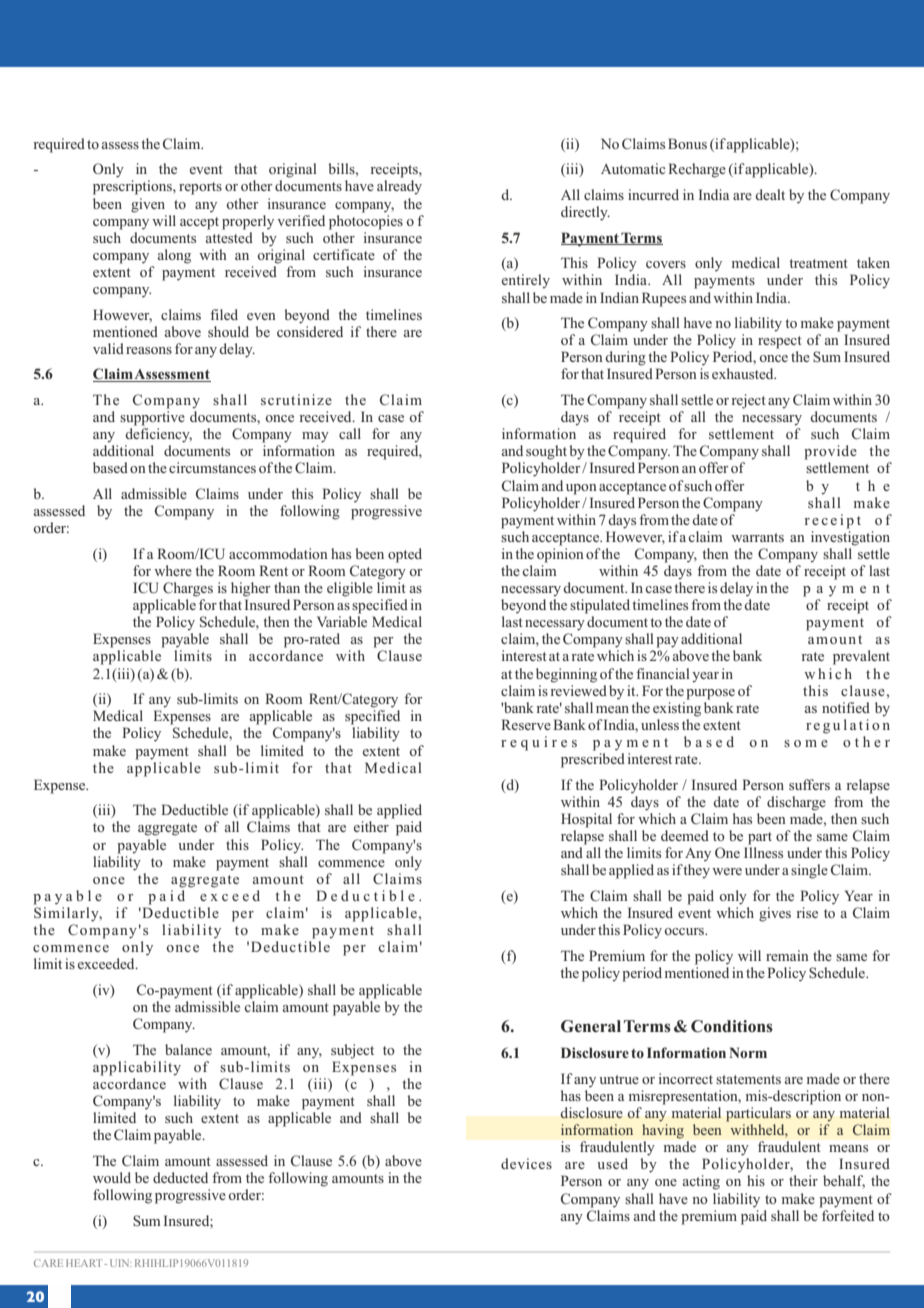  What do you see at coordinates (526, 724) in the screenshot?
I see `Reserve` at bounding box center [526, 724].
